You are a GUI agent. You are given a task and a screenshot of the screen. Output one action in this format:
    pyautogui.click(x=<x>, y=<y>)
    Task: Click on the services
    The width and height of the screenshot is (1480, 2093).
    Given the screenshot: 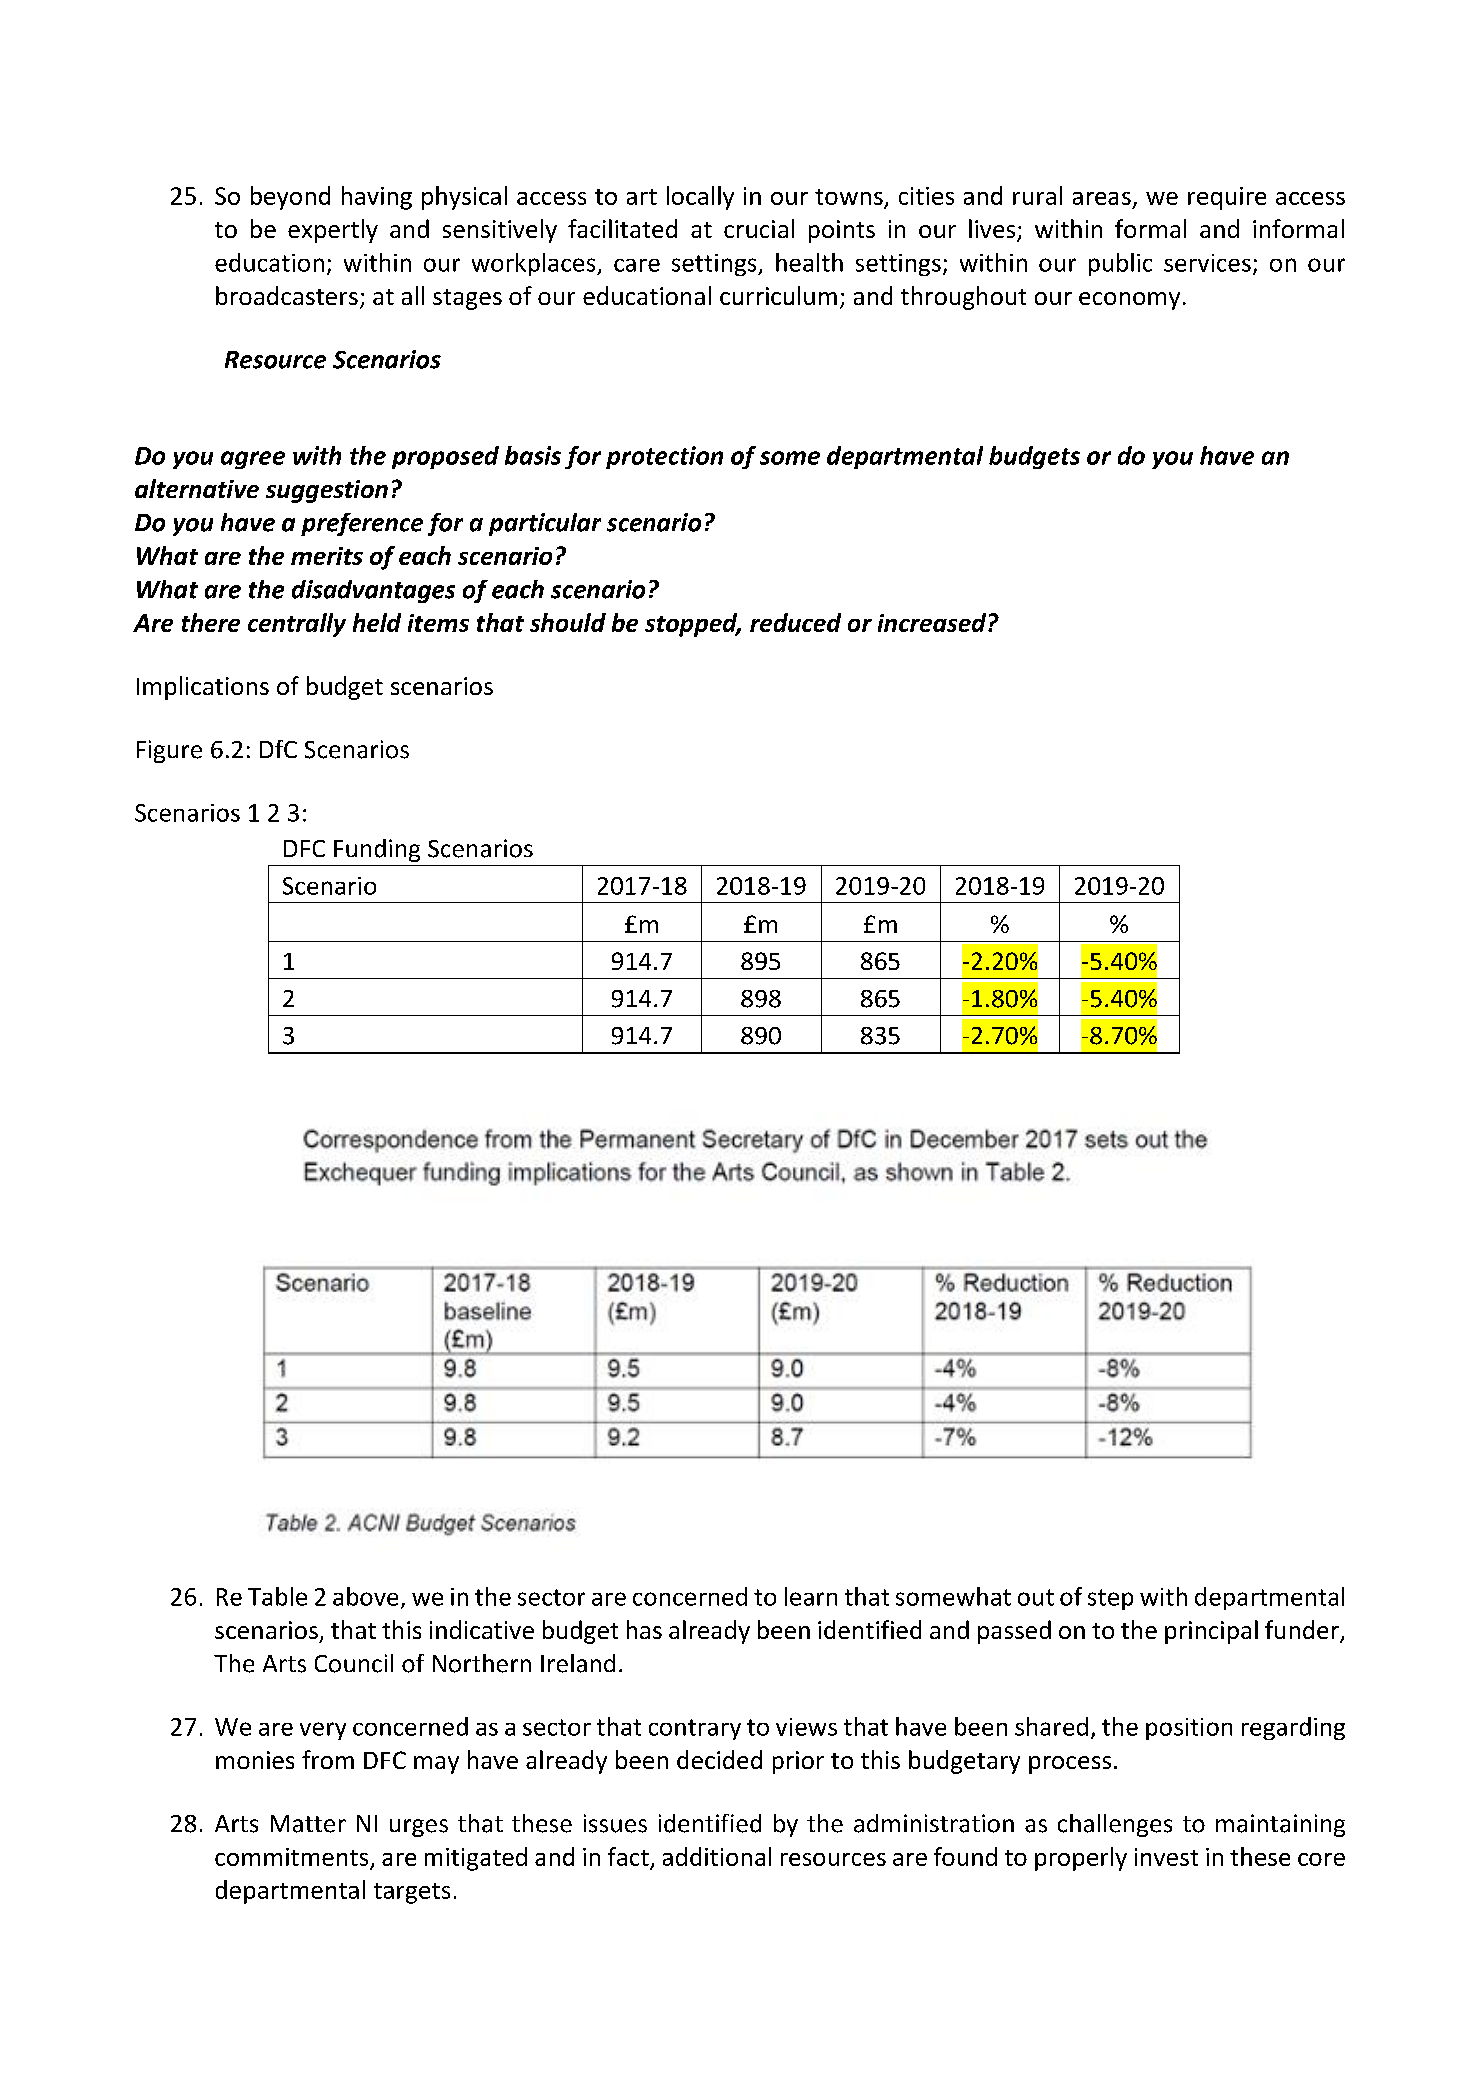 What is the action you would take?
    pyautogui.click(x=1207, y=263)
